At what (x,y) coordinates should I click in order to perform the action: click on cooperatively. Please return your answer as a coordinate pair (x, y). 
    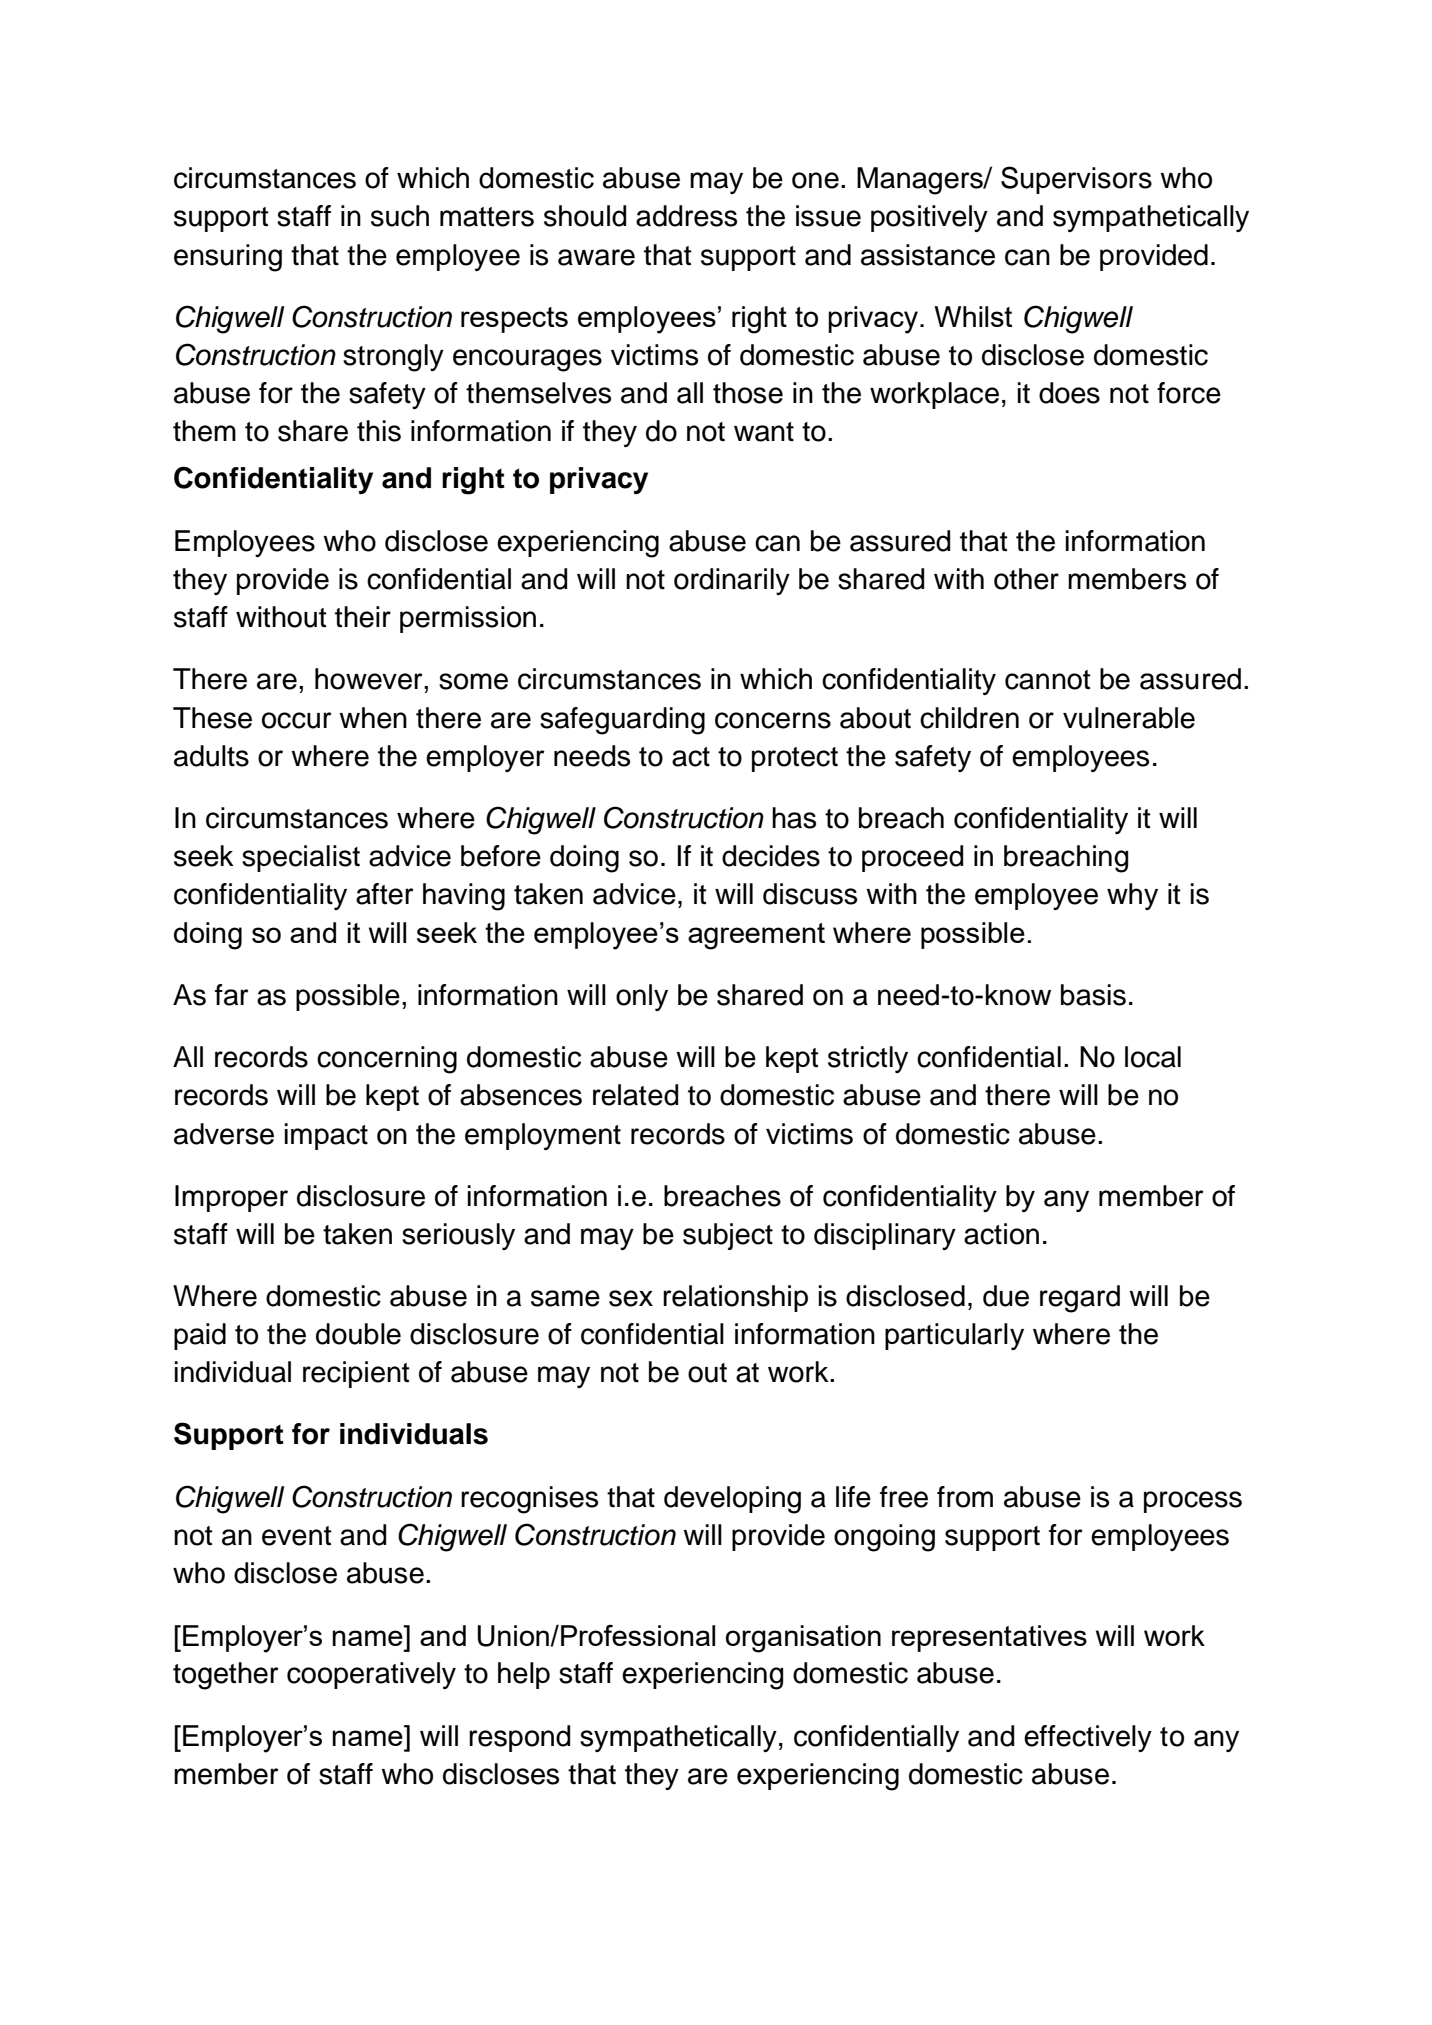
    Looking at the image, I should click on (371, 1675).
